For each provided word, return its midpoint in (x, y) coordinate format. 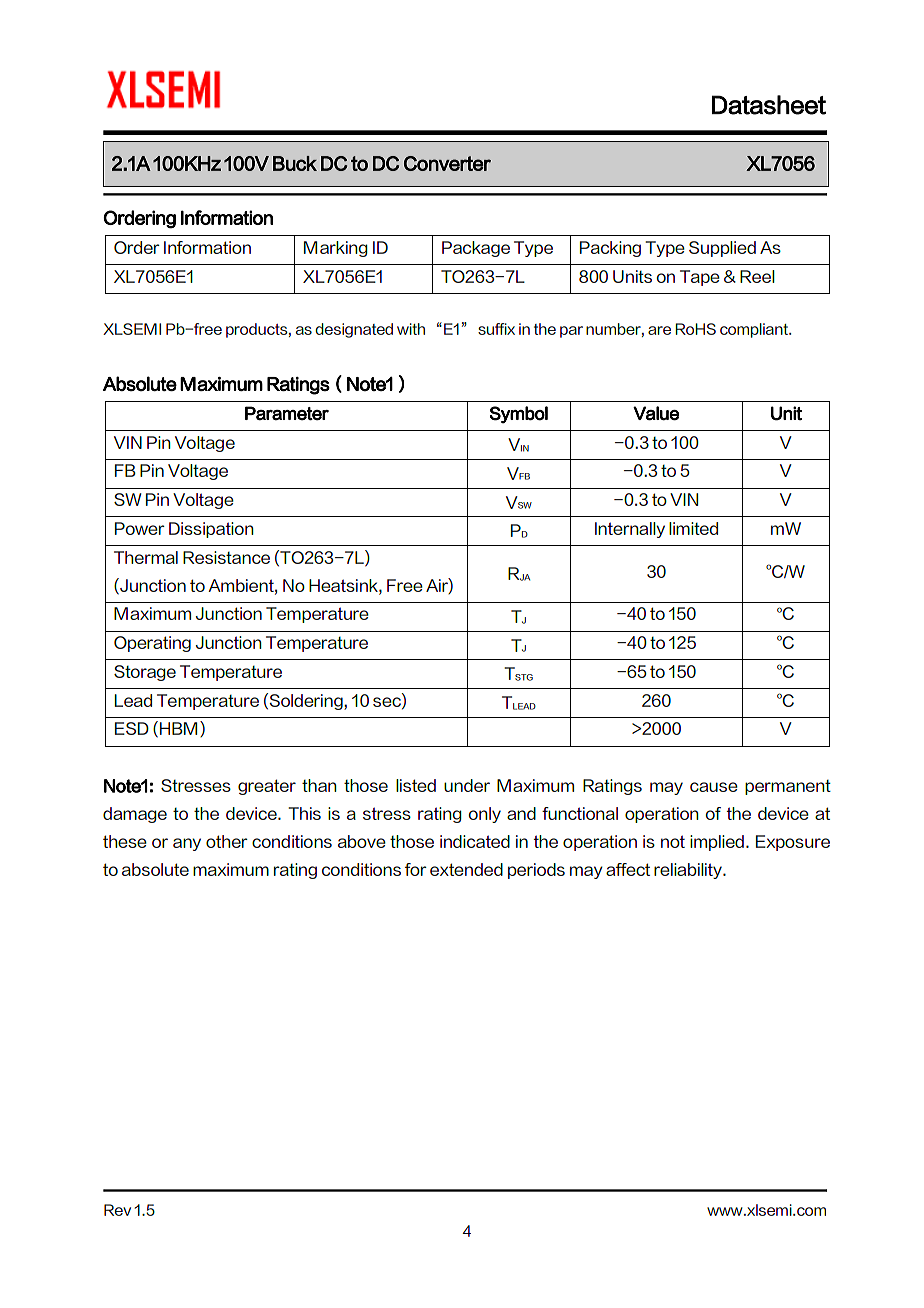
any (187, 844)
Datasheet (769, 105)
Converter (447, 163)
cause (714, 787)
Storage (145, 673)
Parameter (287, 413)
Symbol (519, 415)
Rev (117, 1210)
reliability (689, 871)
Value (656, 413)
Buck (295, 163)
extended (466, 869)
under (467, 785)
